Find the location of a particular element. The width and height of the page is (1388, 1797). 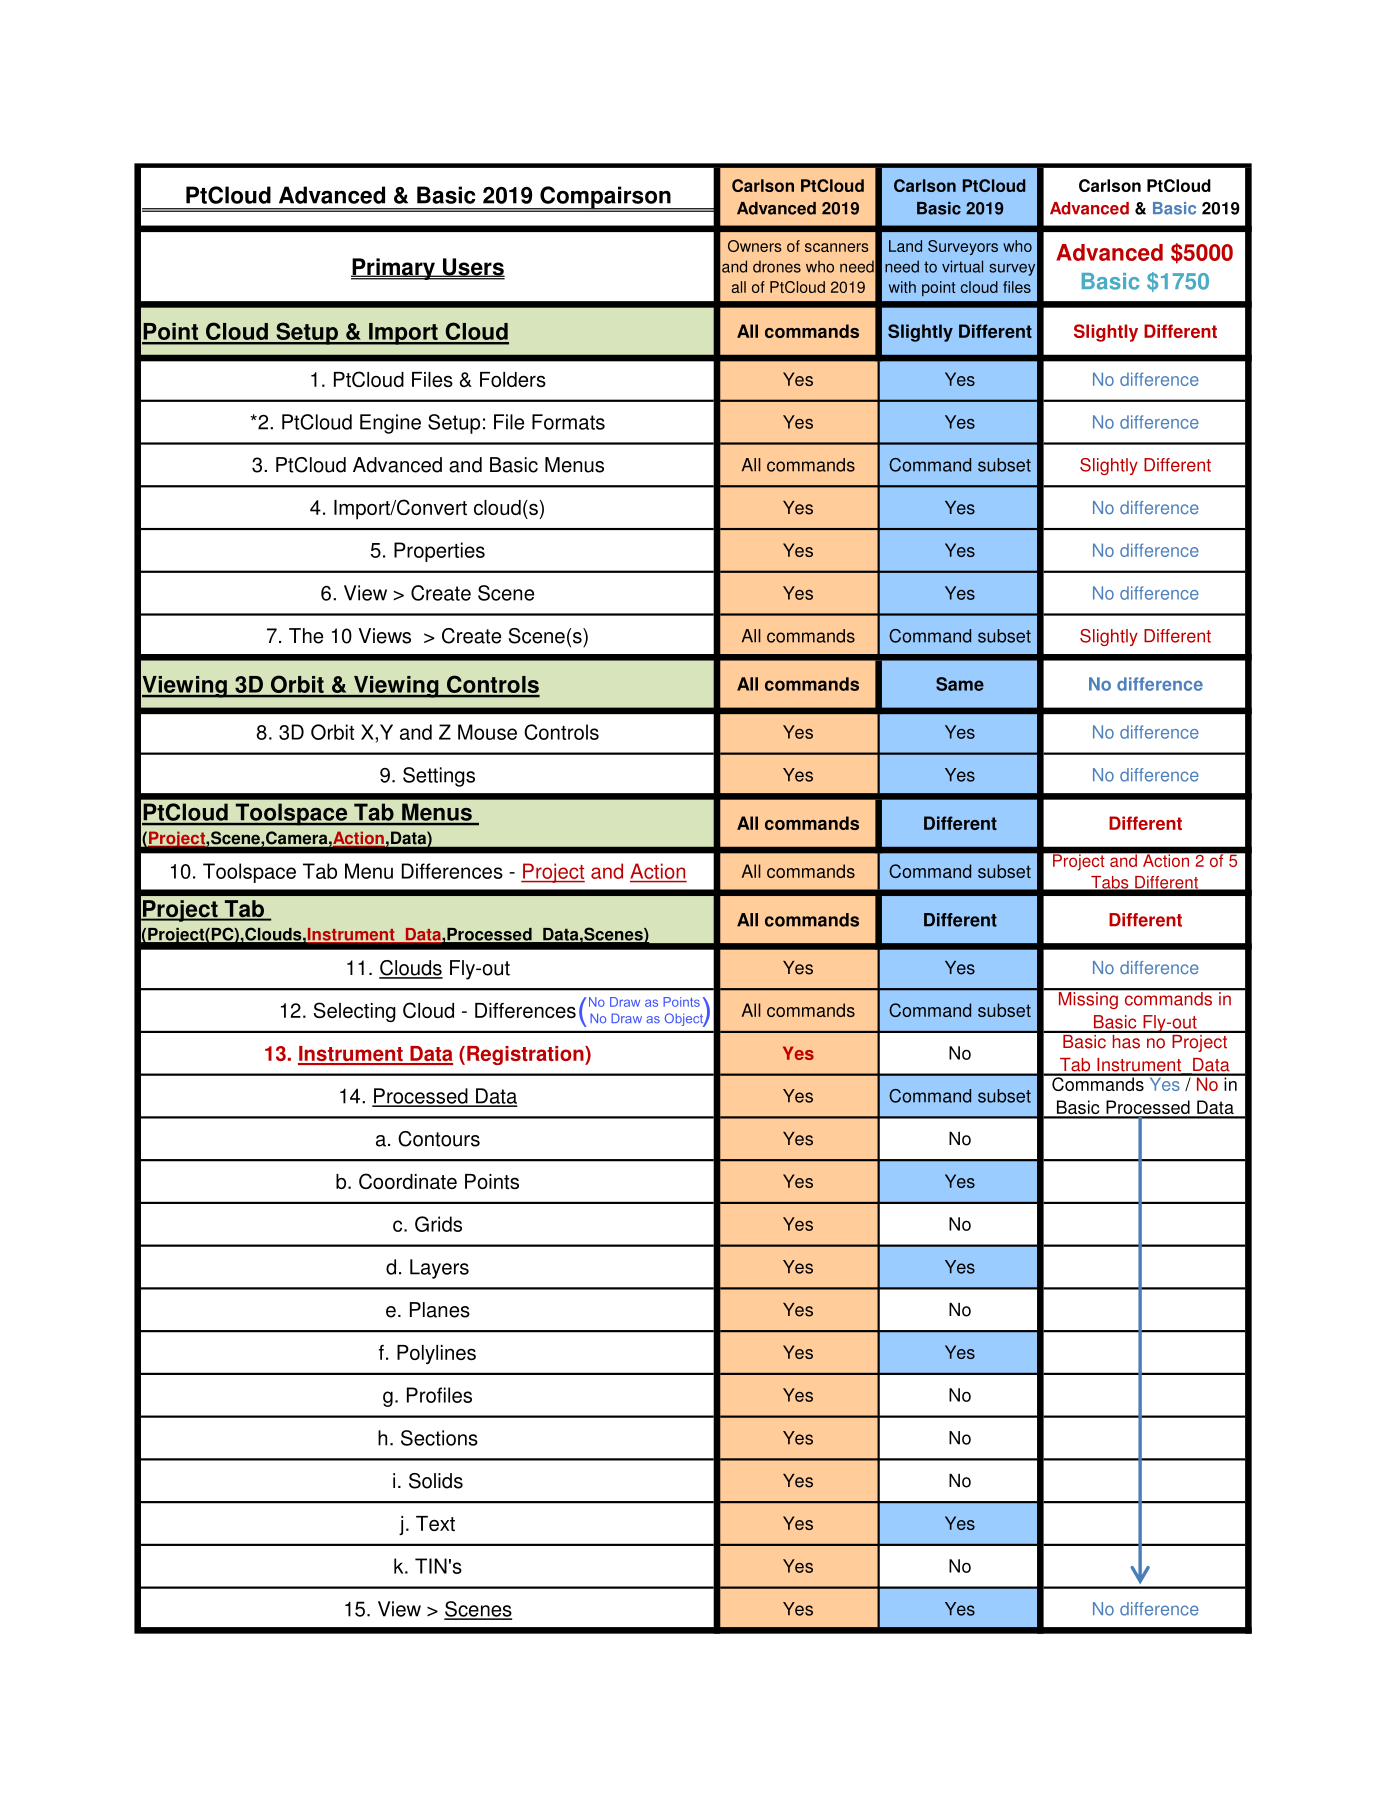

Folders is located at coordinates (513, 379).
